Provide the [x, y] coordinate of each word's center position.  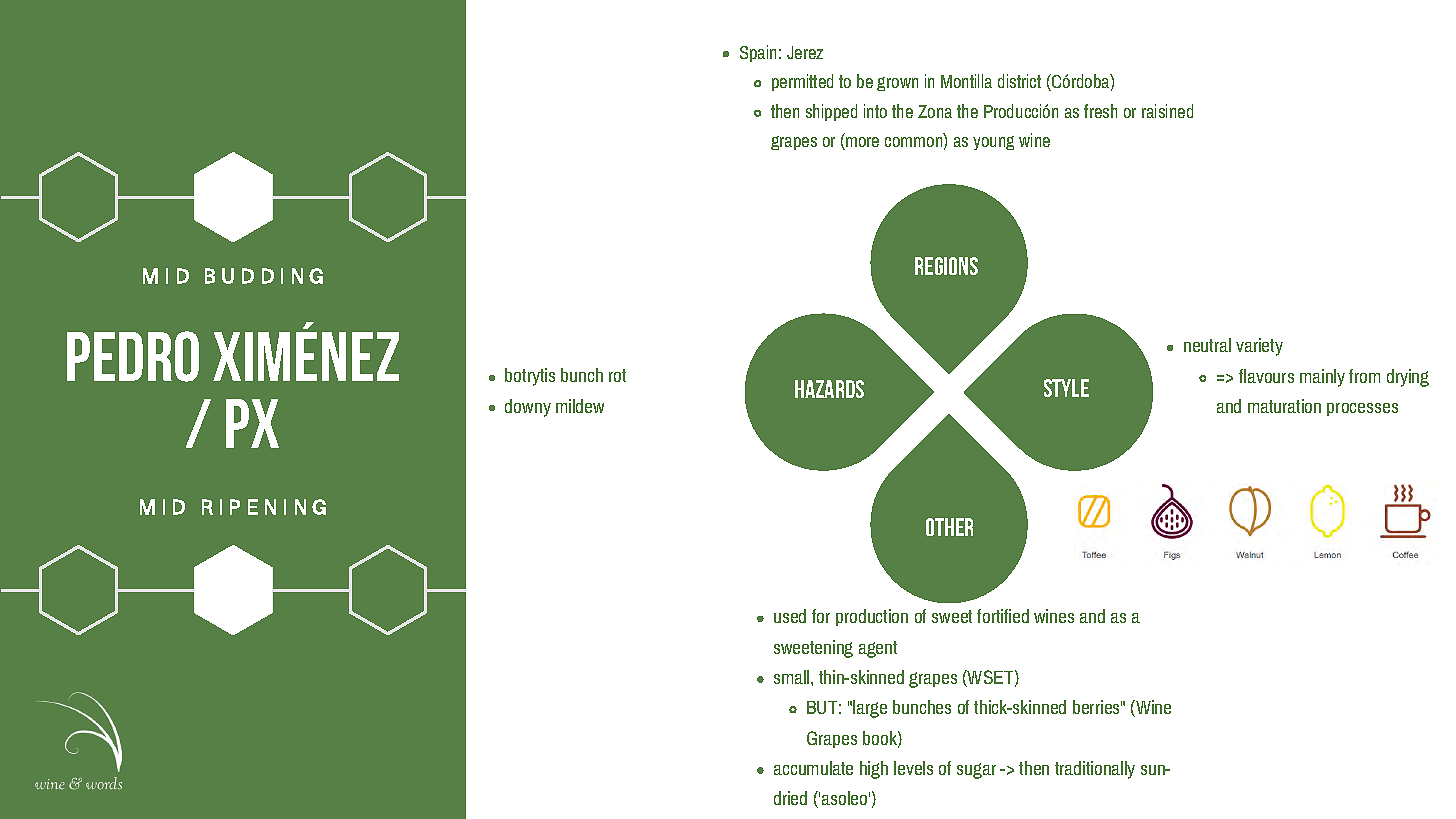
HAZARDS [829, 389]
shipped [831, 112]
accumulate [813, 768]
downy [528, 408]
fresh [1100, 111]
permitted [802, 82]
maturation [1284, 406]
